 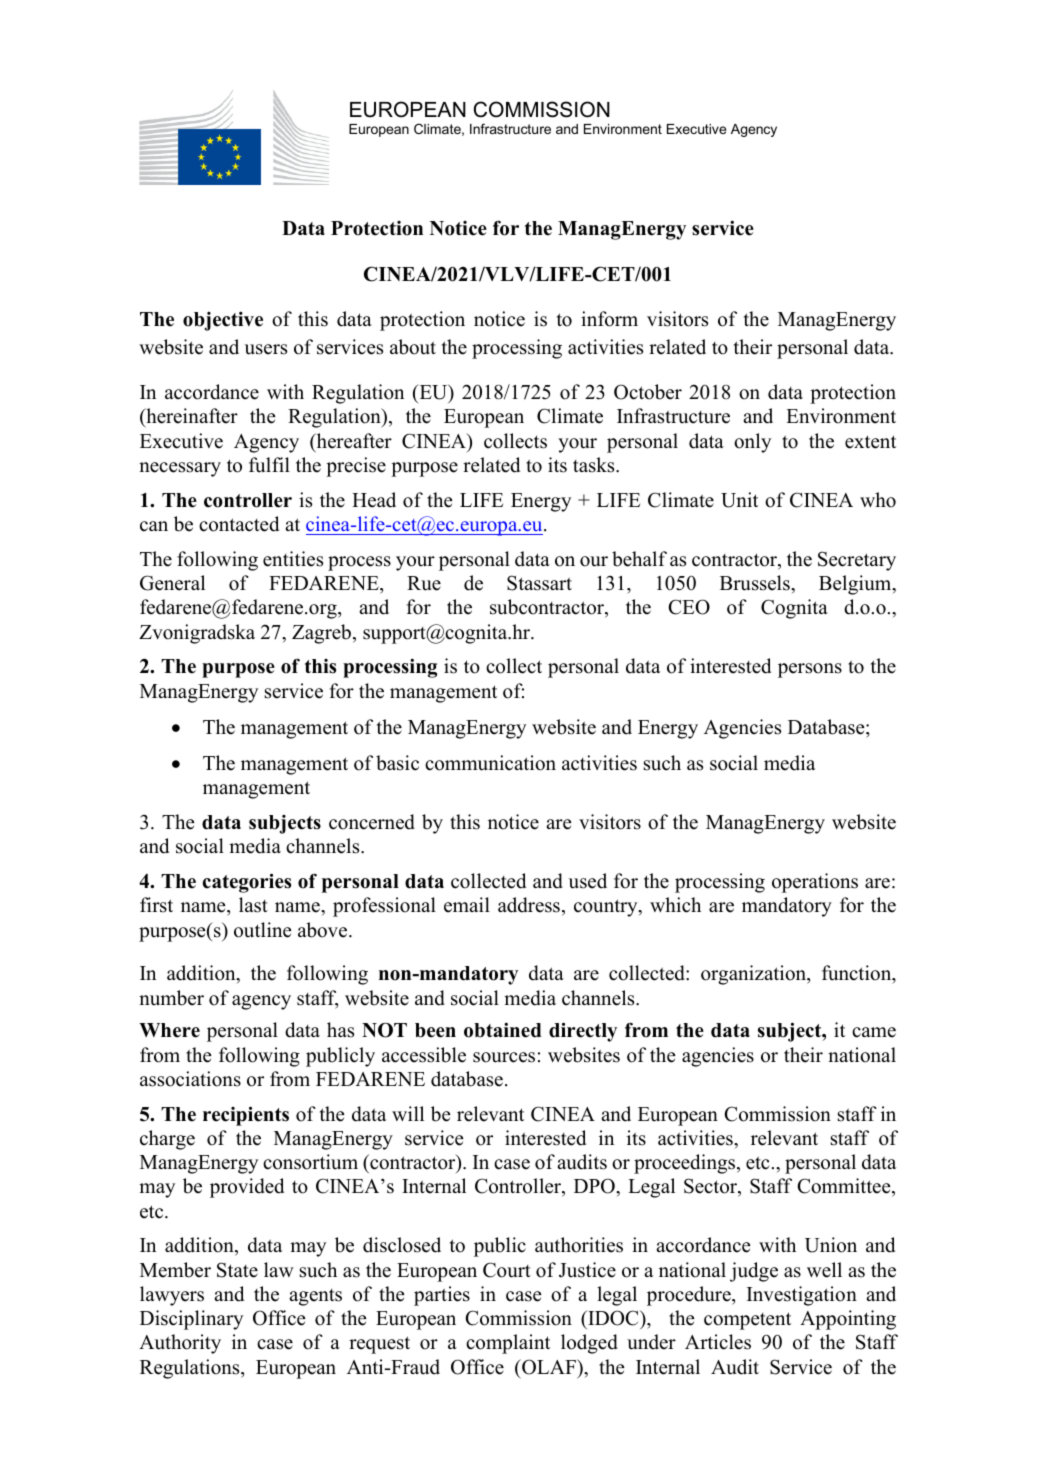 I want to click on address, so click(x=529, y=905).
